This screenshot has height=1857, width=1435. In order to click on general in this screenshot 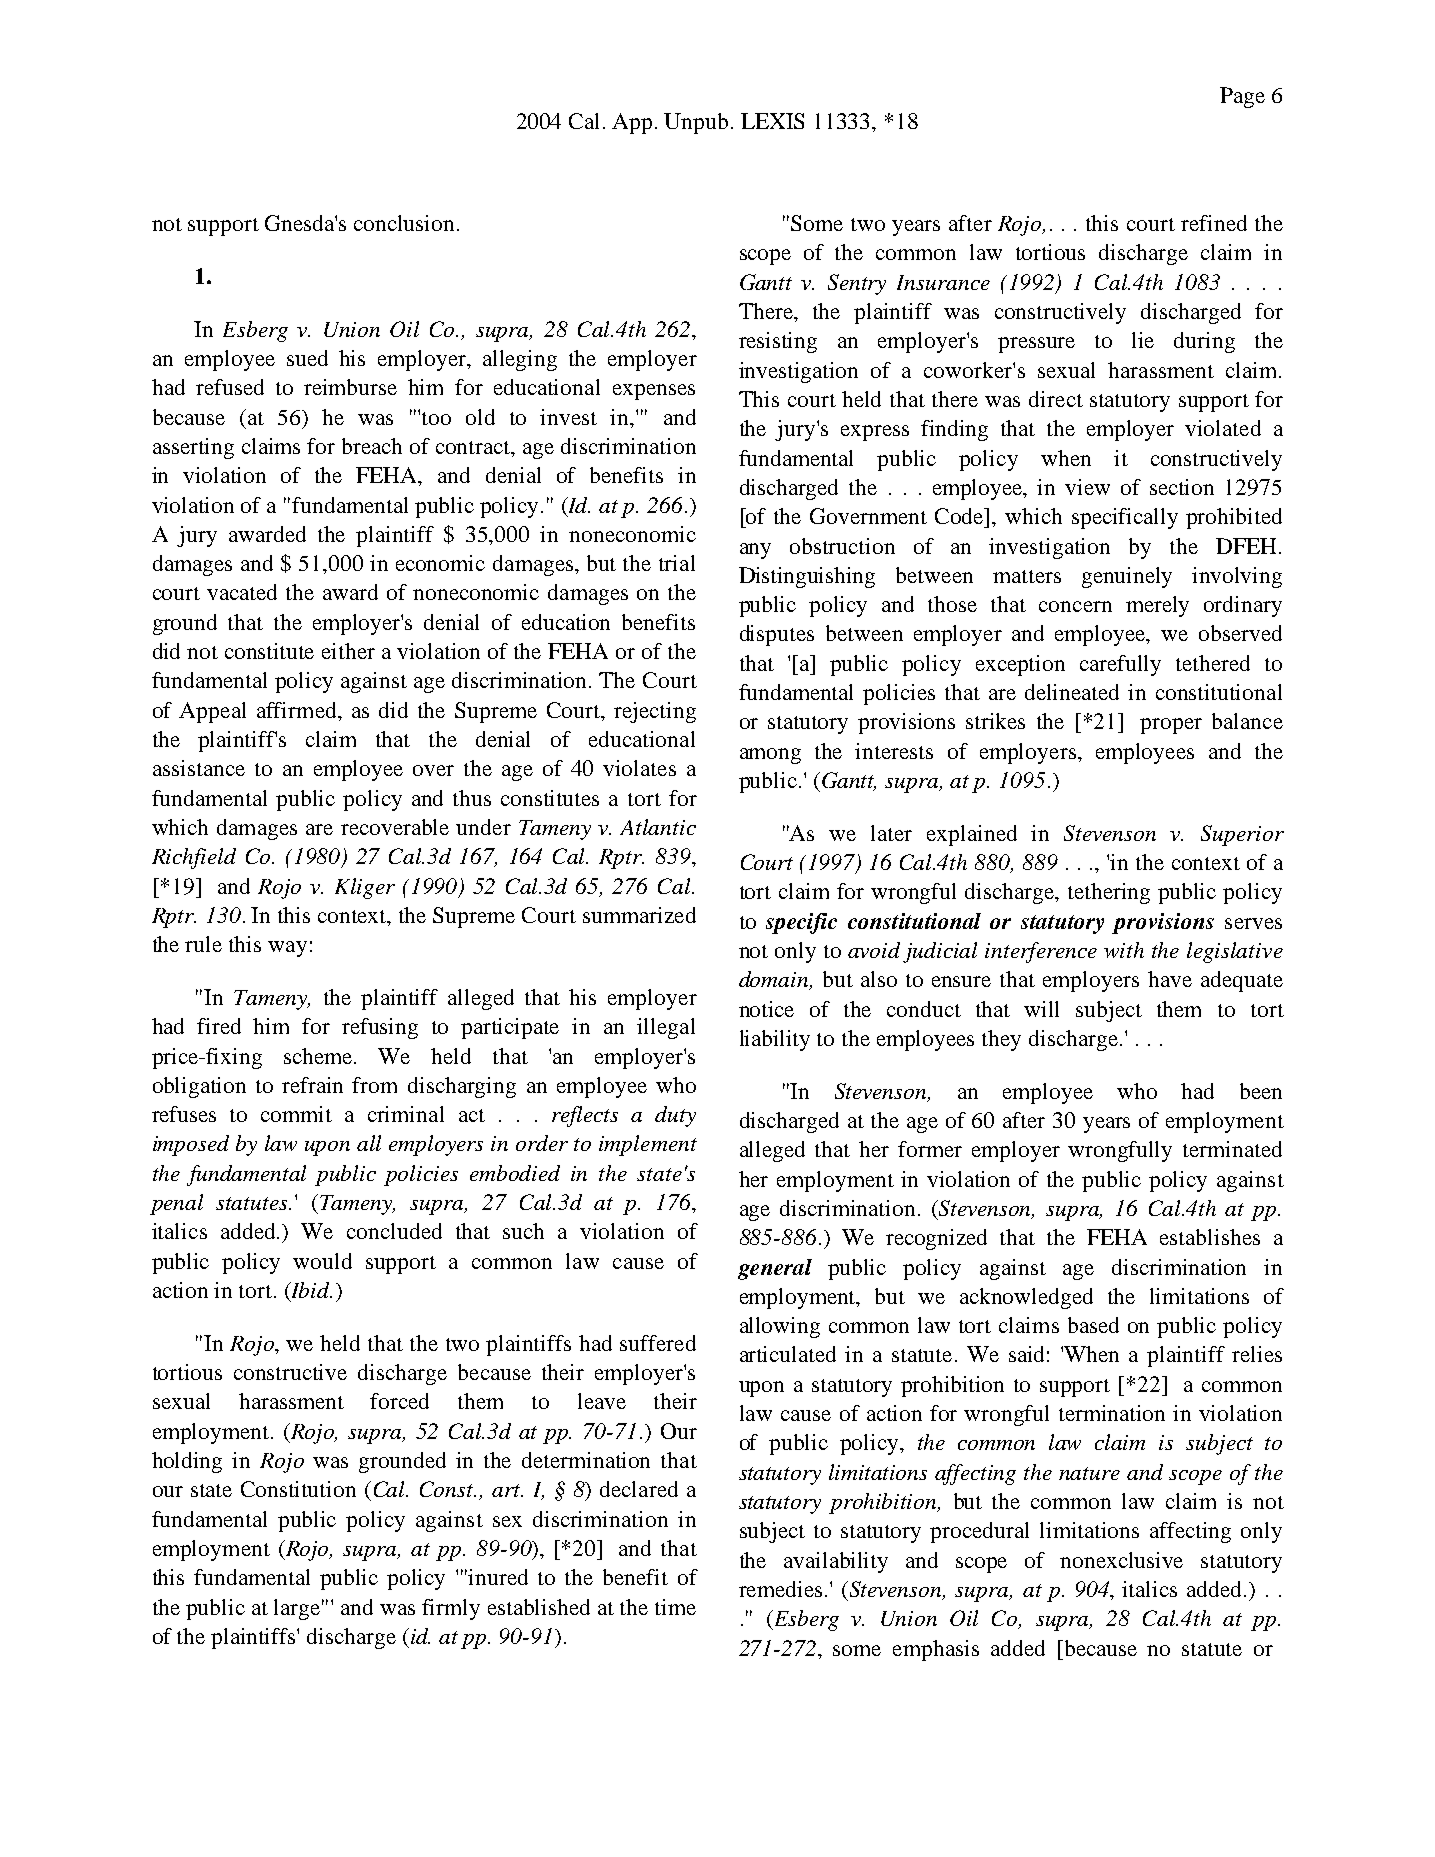, I will do `click(775, 1269)`.
